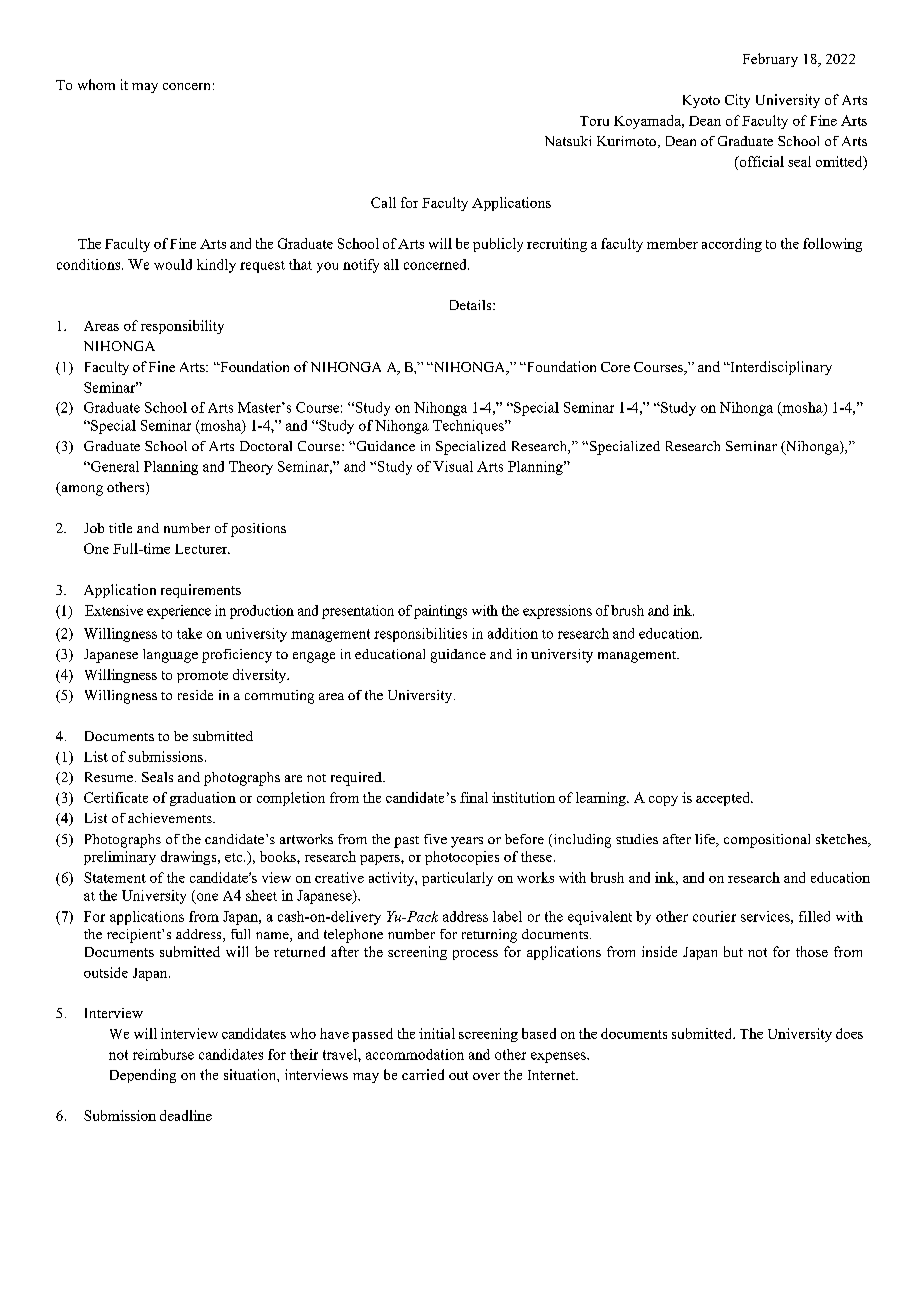 The width and height of the image is (924, 1307). Describe the element at coordinates (467, 842) in the image. I see `years` at that location.
